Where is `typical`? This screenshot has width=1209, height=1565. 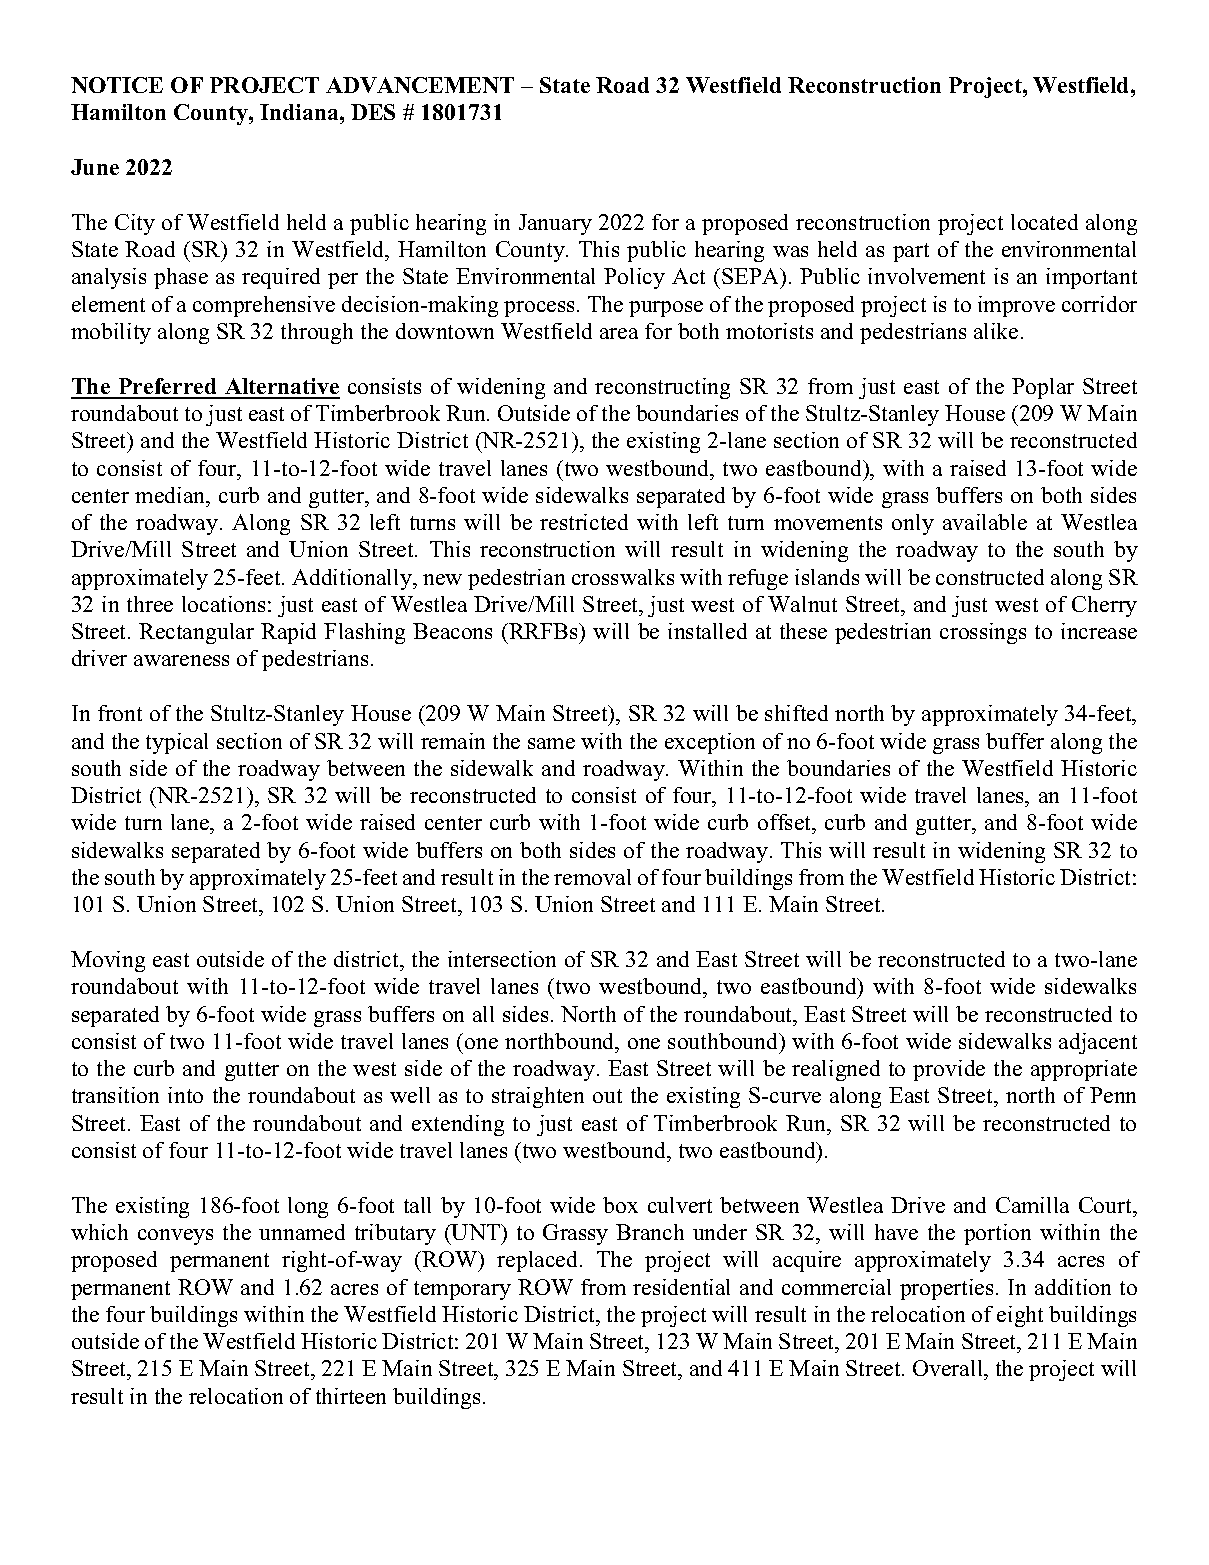
typical is located at coordinates (177, 743).
